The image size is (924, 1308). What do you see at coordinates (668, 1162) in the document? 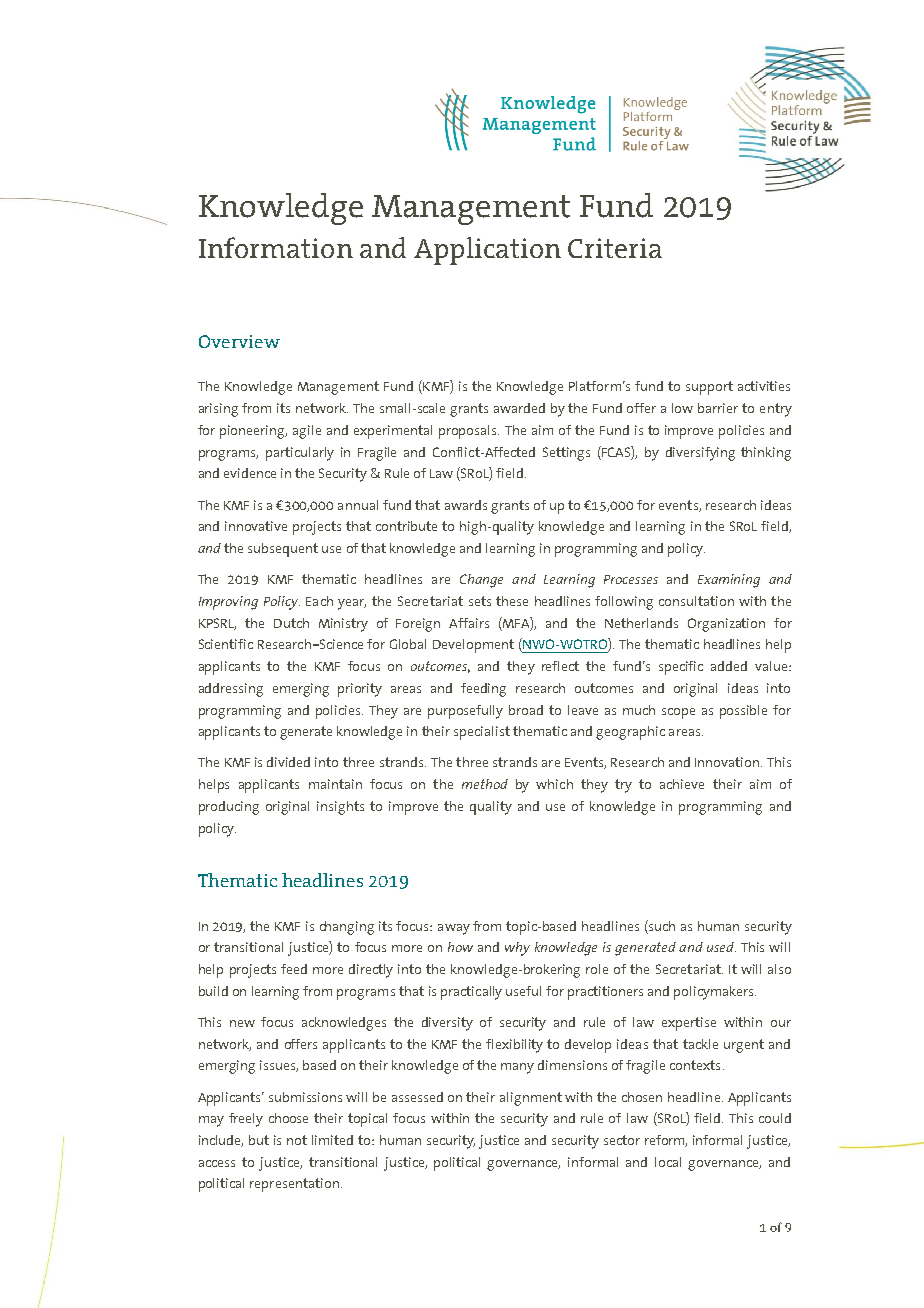
I see `local` at bounding box center [668, 1162].
